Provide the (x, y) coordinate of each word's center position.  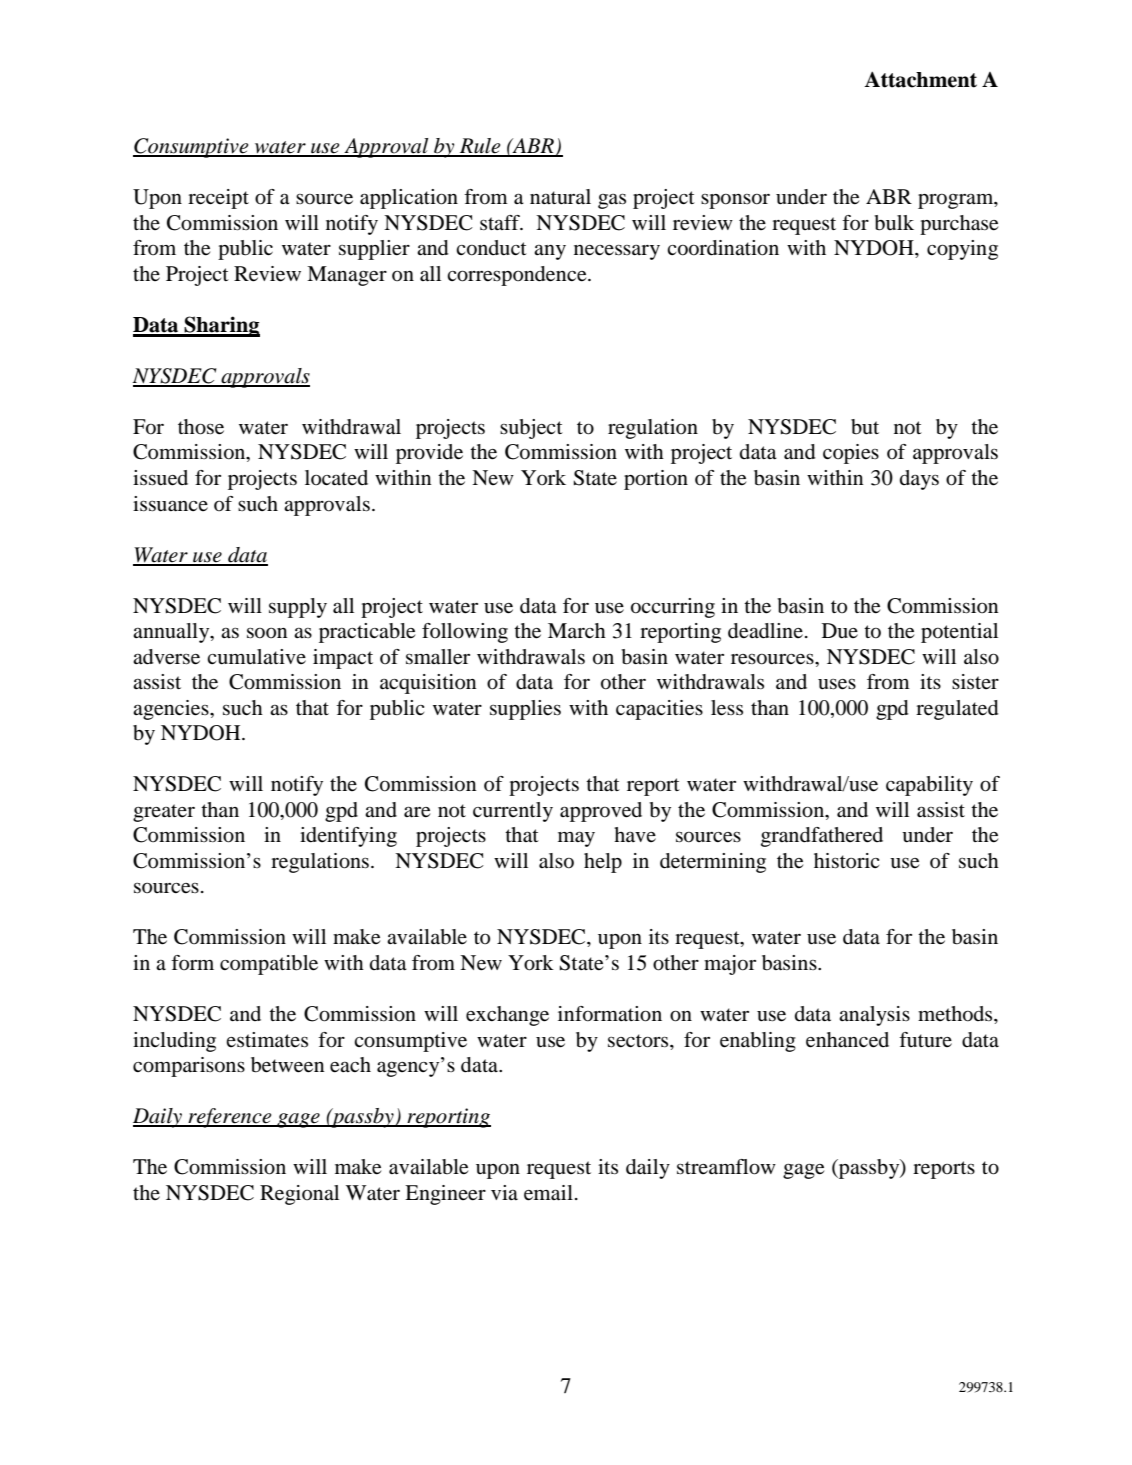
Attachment (920, 79)
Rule (480, 147)
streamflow (726, 1167)
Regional (299, 1195)
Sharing (221, 326)
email (548, 1193)
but (865, 427)
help (603, 863)
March (577, 630)
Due (840, 631)
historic (846, 861)
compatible (269, 965)
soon (267, 633)
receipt (218, 199)
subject (531, 429)
